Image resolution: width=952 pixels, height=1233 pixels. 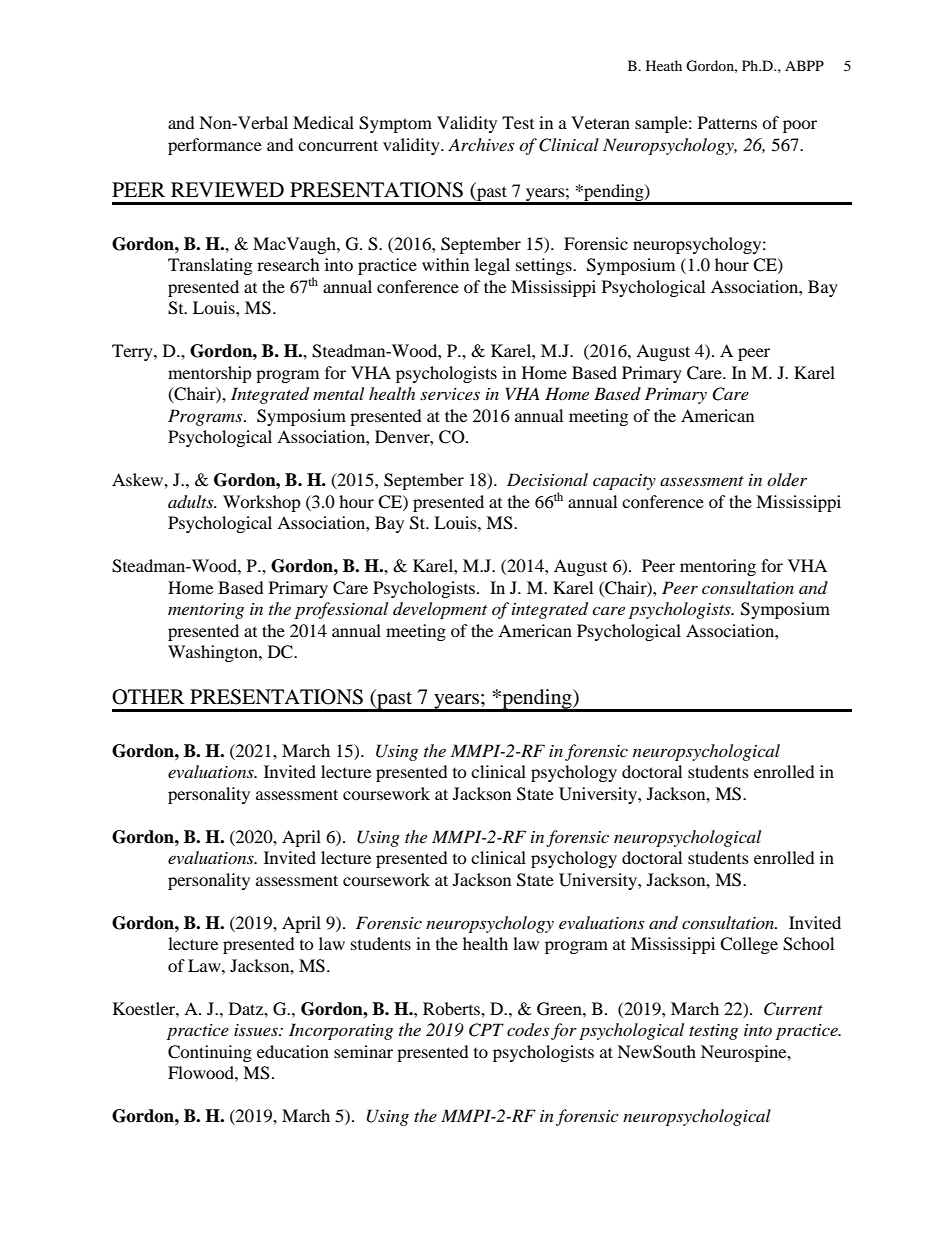 I want to click on College, so click(x=749, y=945).
